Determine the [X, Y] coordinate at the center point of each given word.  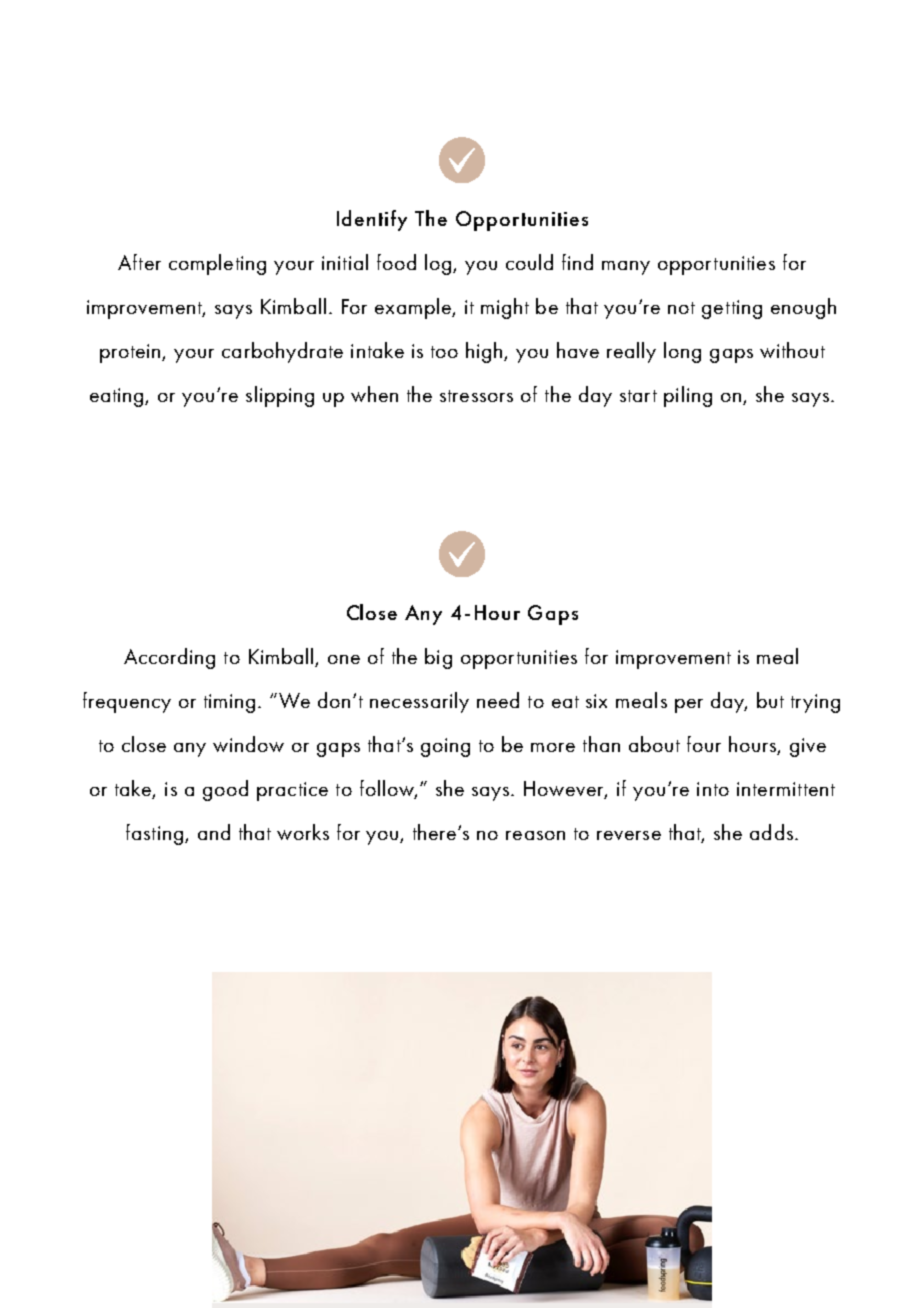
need [498, 700]
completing [217, 264]
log [439, 264]
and [214, 832]
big [438, 658]
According [169, 658]
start [638, 396]
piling [688, 396]
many [626, 268]
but [770, 700]
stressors [476, 396]
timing [229, 703]
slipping [280, 396]
